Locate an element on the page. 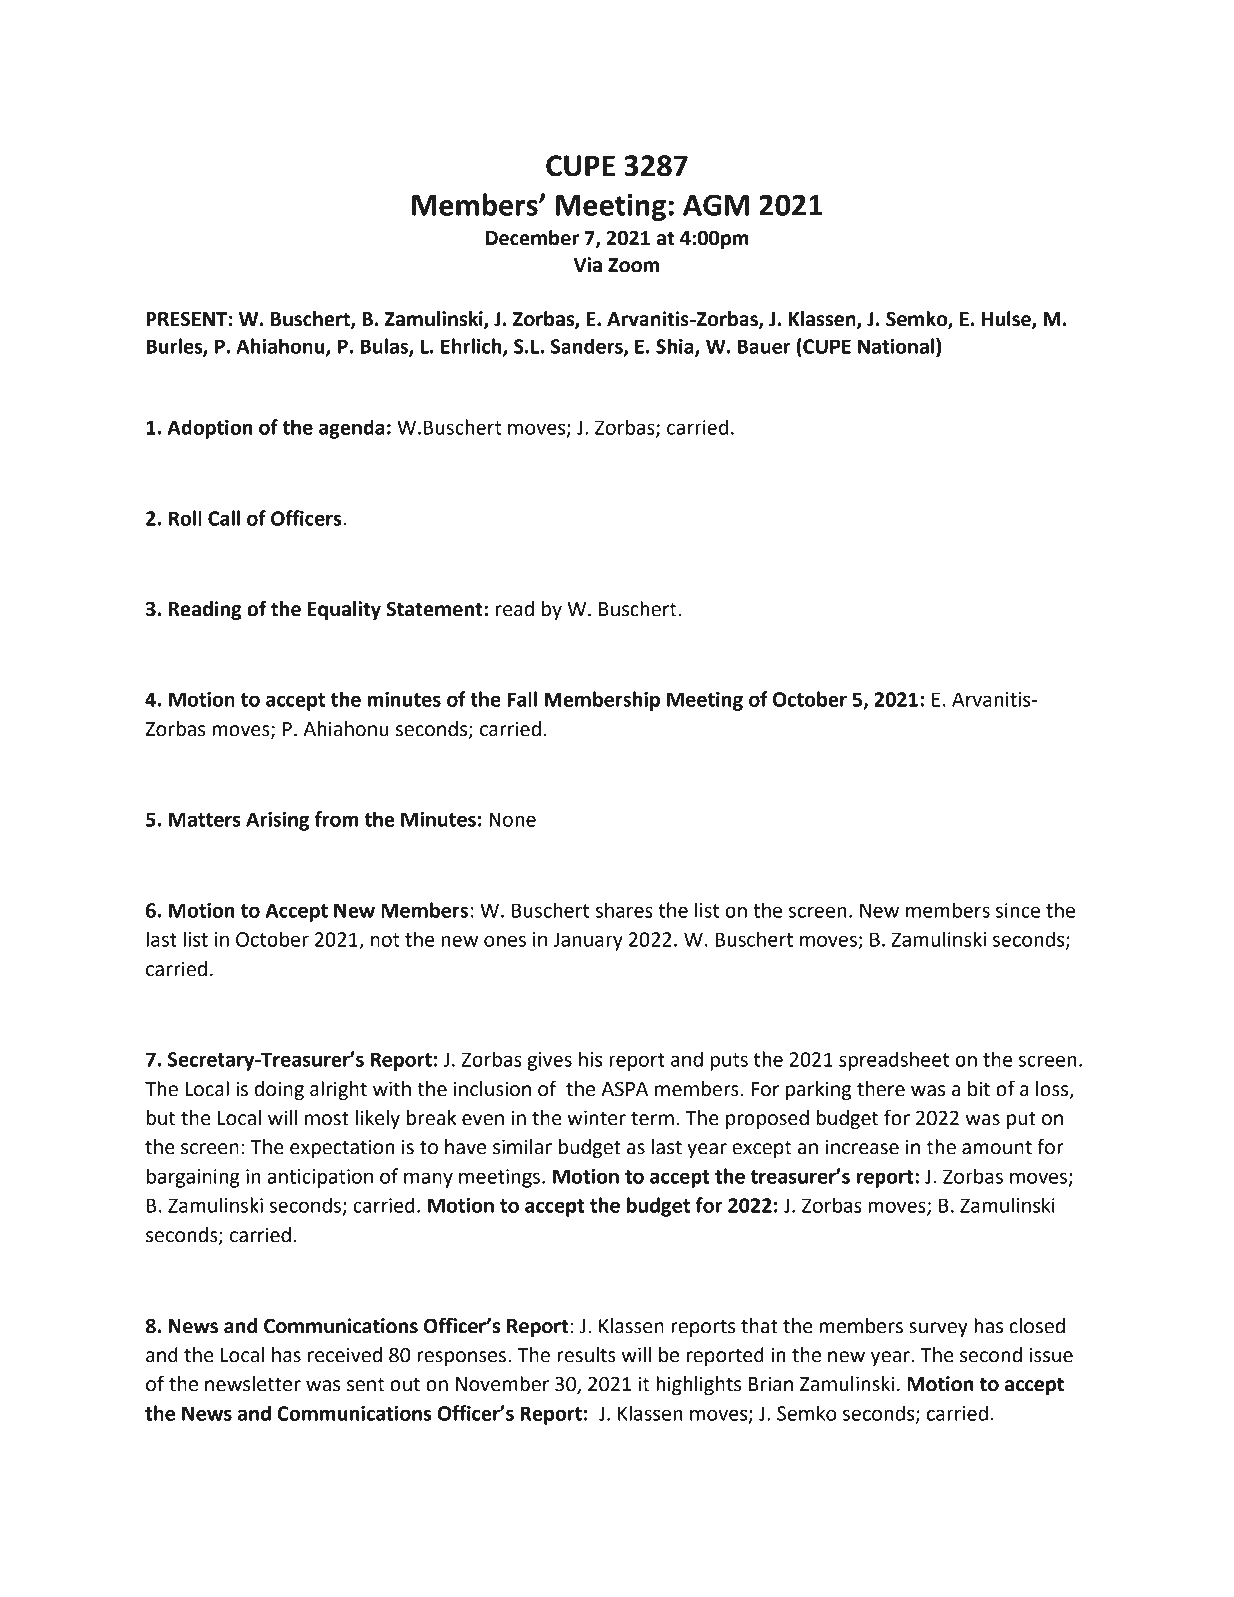 The width and height of the image is (1234, 1597). Sanders is located at coordinates (588, 347).
